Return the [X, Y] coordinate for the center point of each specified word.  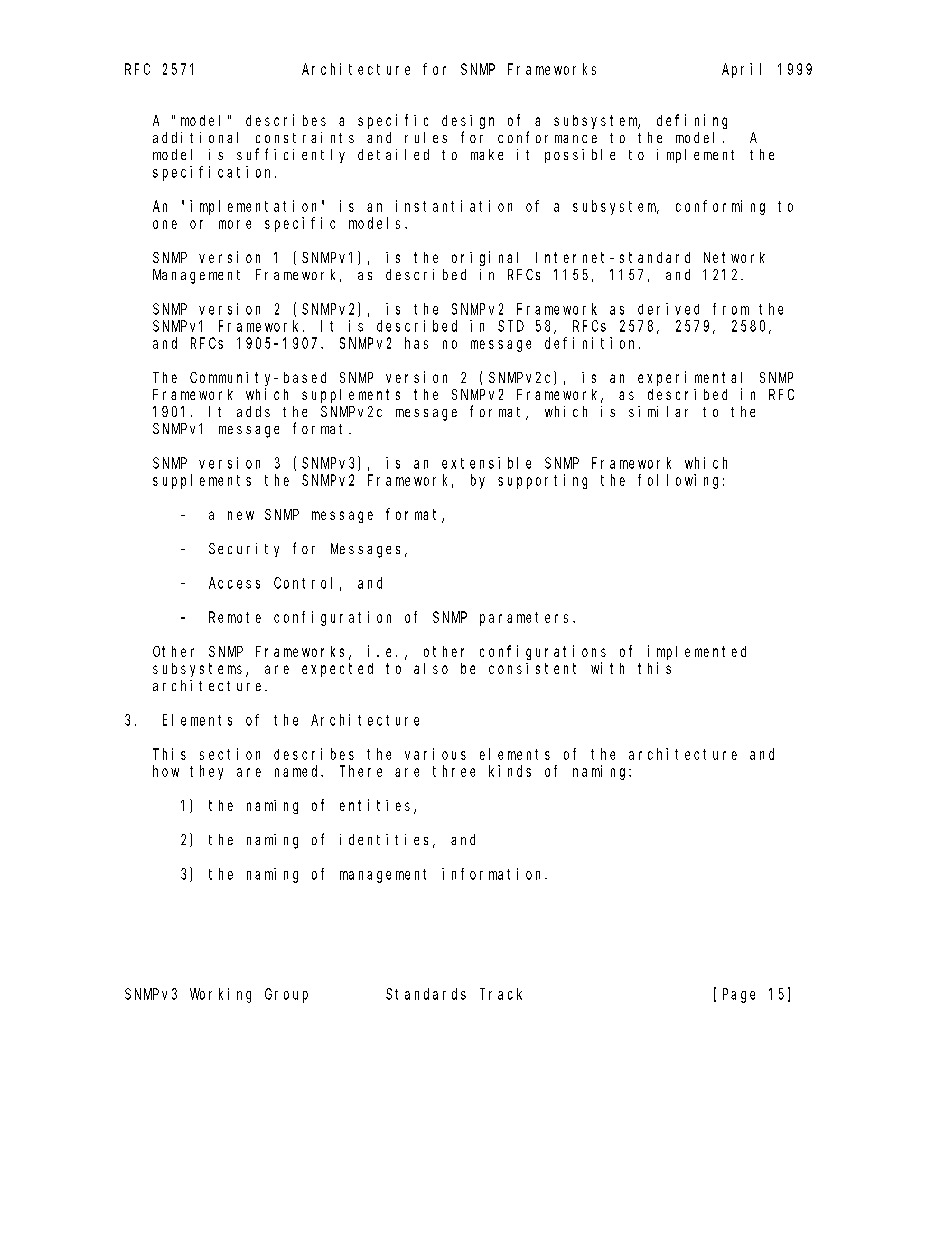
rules [426, 137]
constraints [305, 137]
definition [592, 343]
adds [253, 411]
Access [234, 583]
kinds [510, 771]
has [416, 343]
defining [692, 121]
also [431, 668]
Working [220, 995]
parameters [527, 619]
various [435, 754]
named [298, 771]
